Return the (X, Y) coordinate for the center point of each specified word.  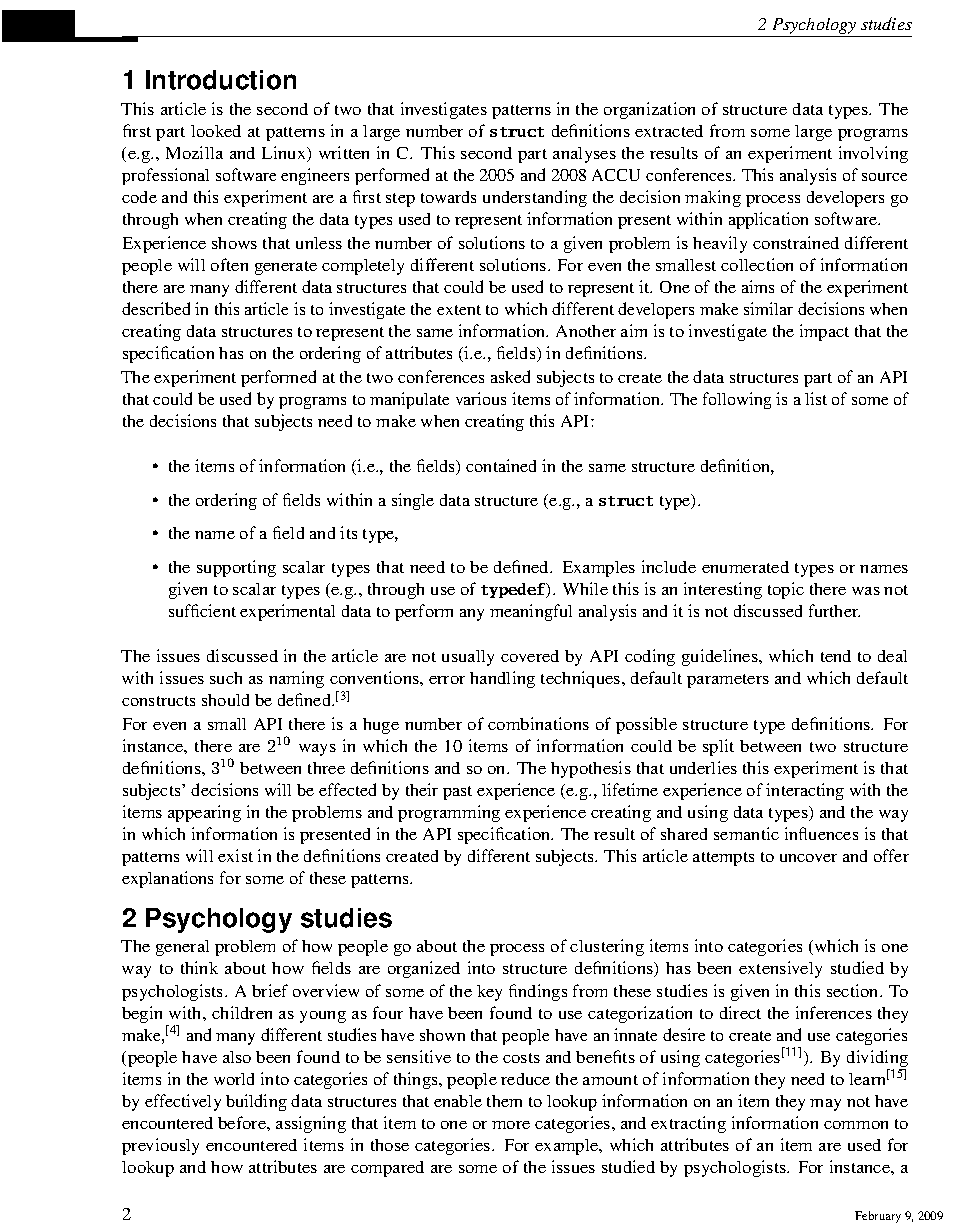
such (226, 678)
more (511, 1125)
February (878, 1217)
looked (216, 131)
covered (530, 656)
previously (160, 1146)
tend (836, 656)
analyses (584, 155)
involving (873, 154)
